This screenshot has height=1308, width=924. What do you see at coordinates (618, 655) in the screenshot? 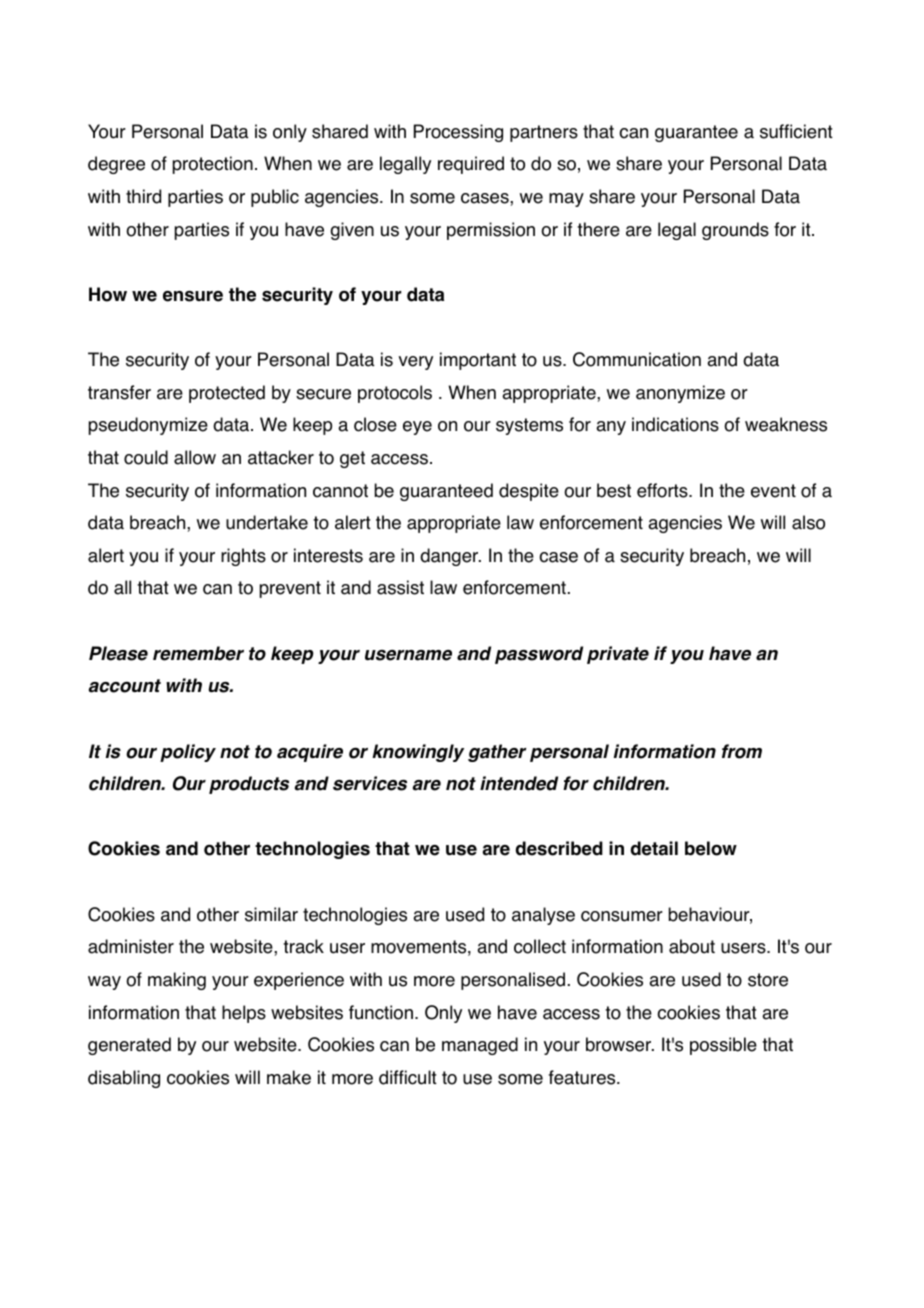
I see `private` at bounding box center [618, 655].
